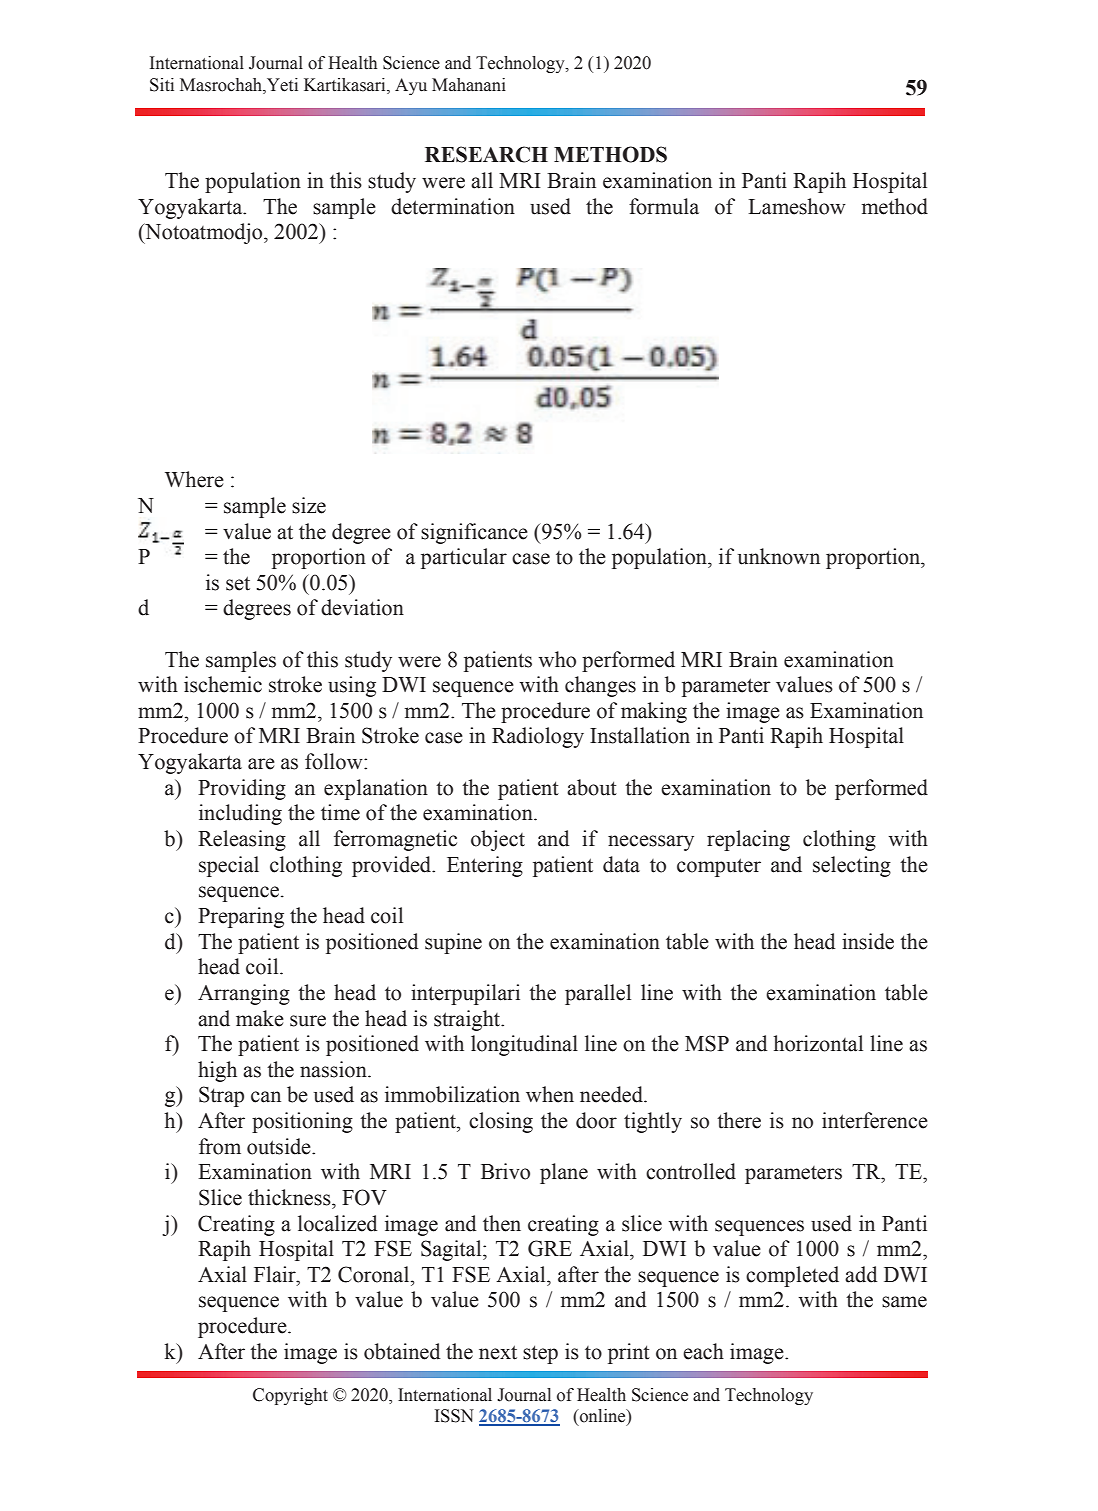 The height and width of the screenshot is (1511, 1098). I want to click on set, so click(238, 583).
